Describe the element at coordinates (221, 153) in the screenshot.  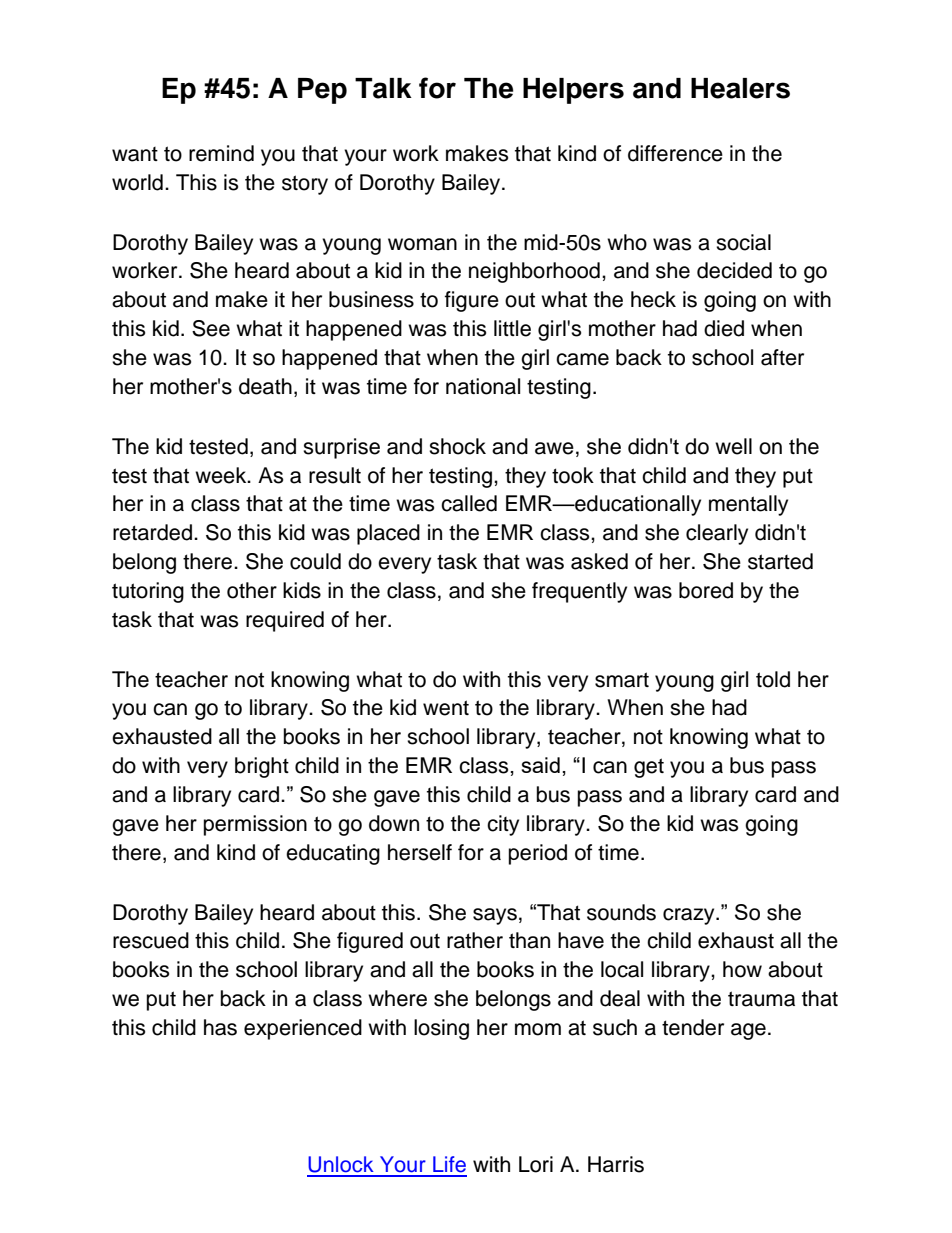
I see `remind` at that location.
